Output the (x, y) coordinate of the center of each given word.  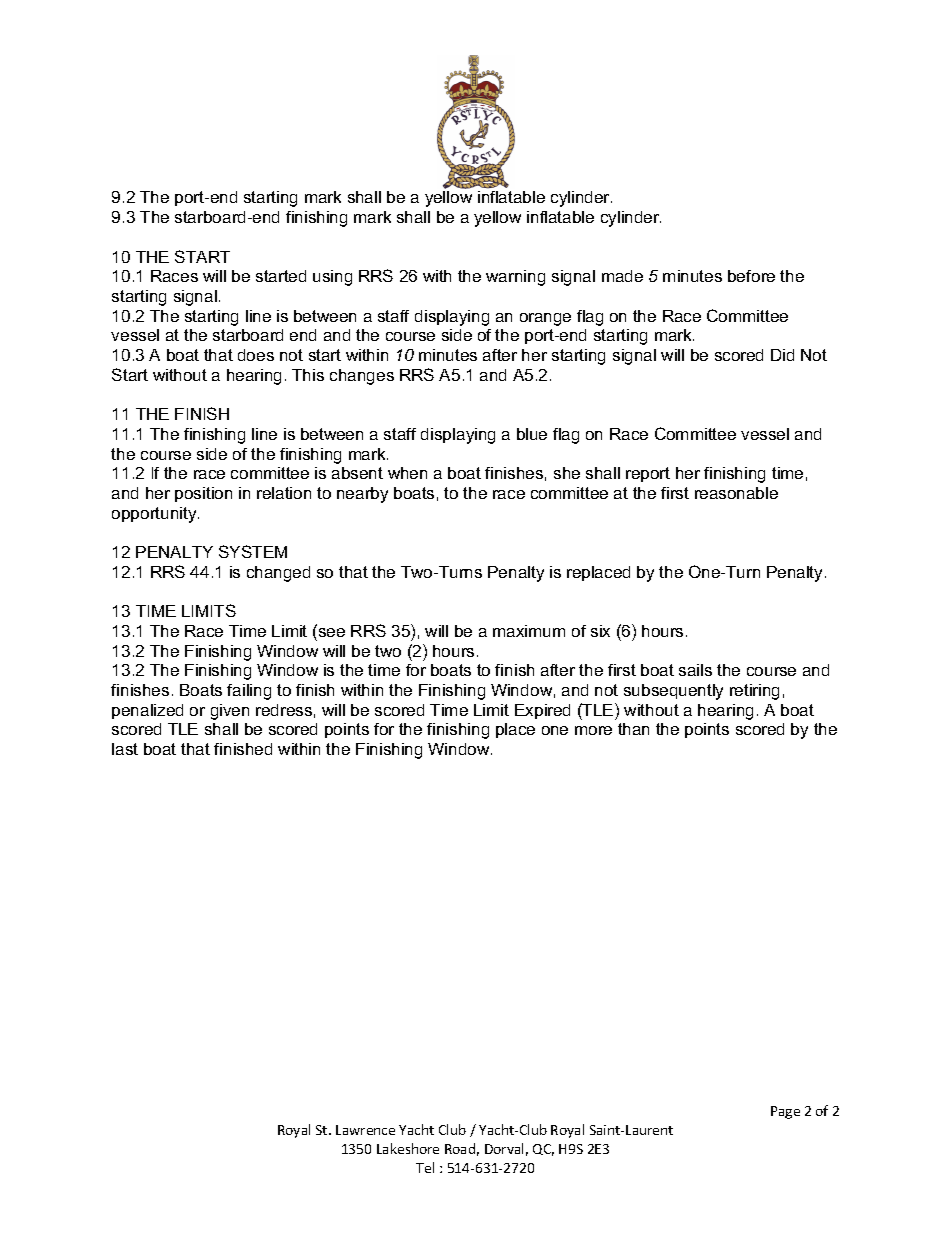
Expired (542, 711)
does (256, 355)
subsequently (673, 692)
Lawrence (365, 1130)
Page (785, 1112)
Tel (425, 1167)
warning (515, 278)
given (230, 712)
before (751, 276)
